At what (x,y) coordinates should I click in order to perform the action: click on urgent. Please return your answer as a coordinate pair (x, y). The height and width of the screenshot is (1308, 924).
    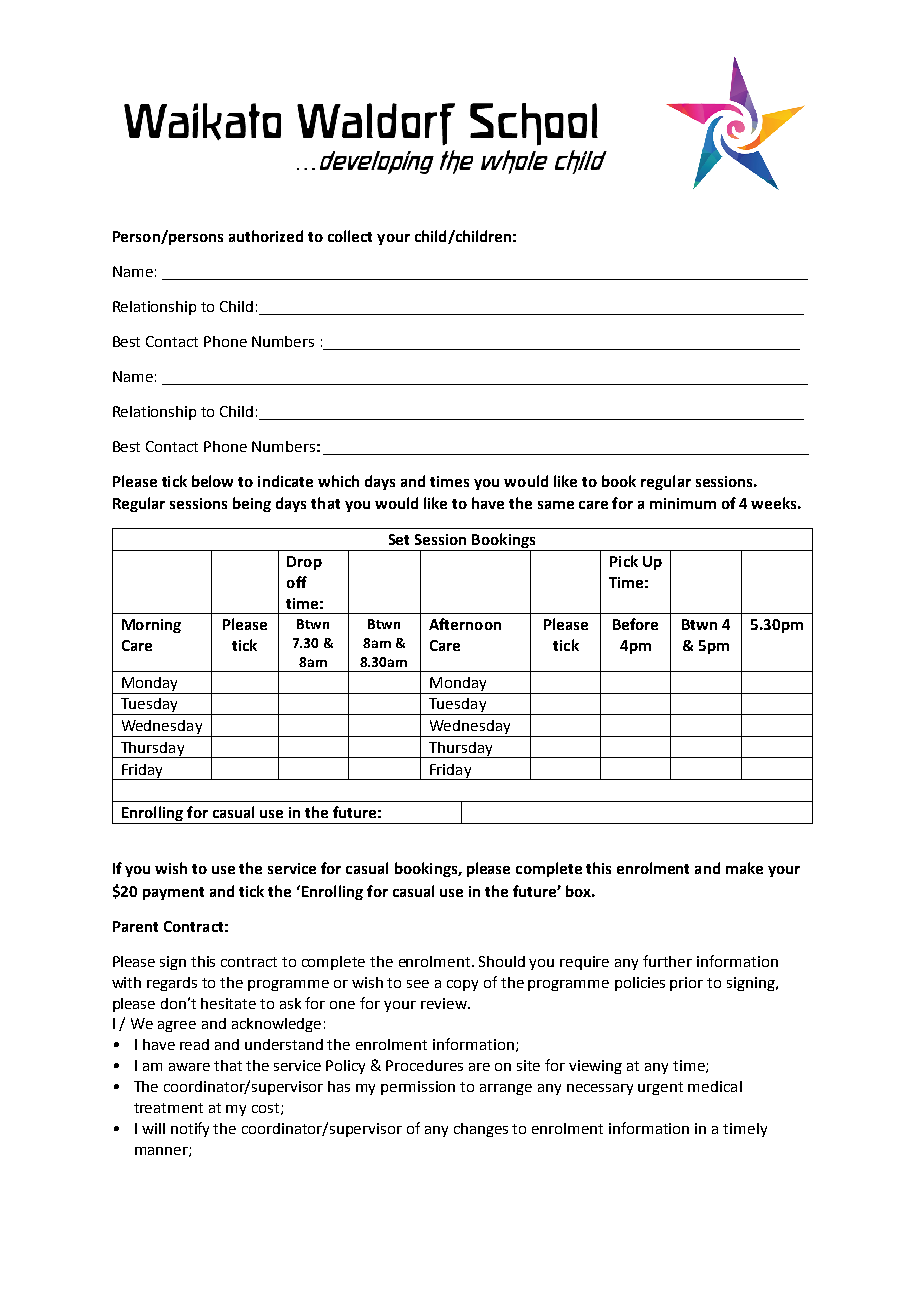
    Looking at the image, I should click on (660, 1088).
